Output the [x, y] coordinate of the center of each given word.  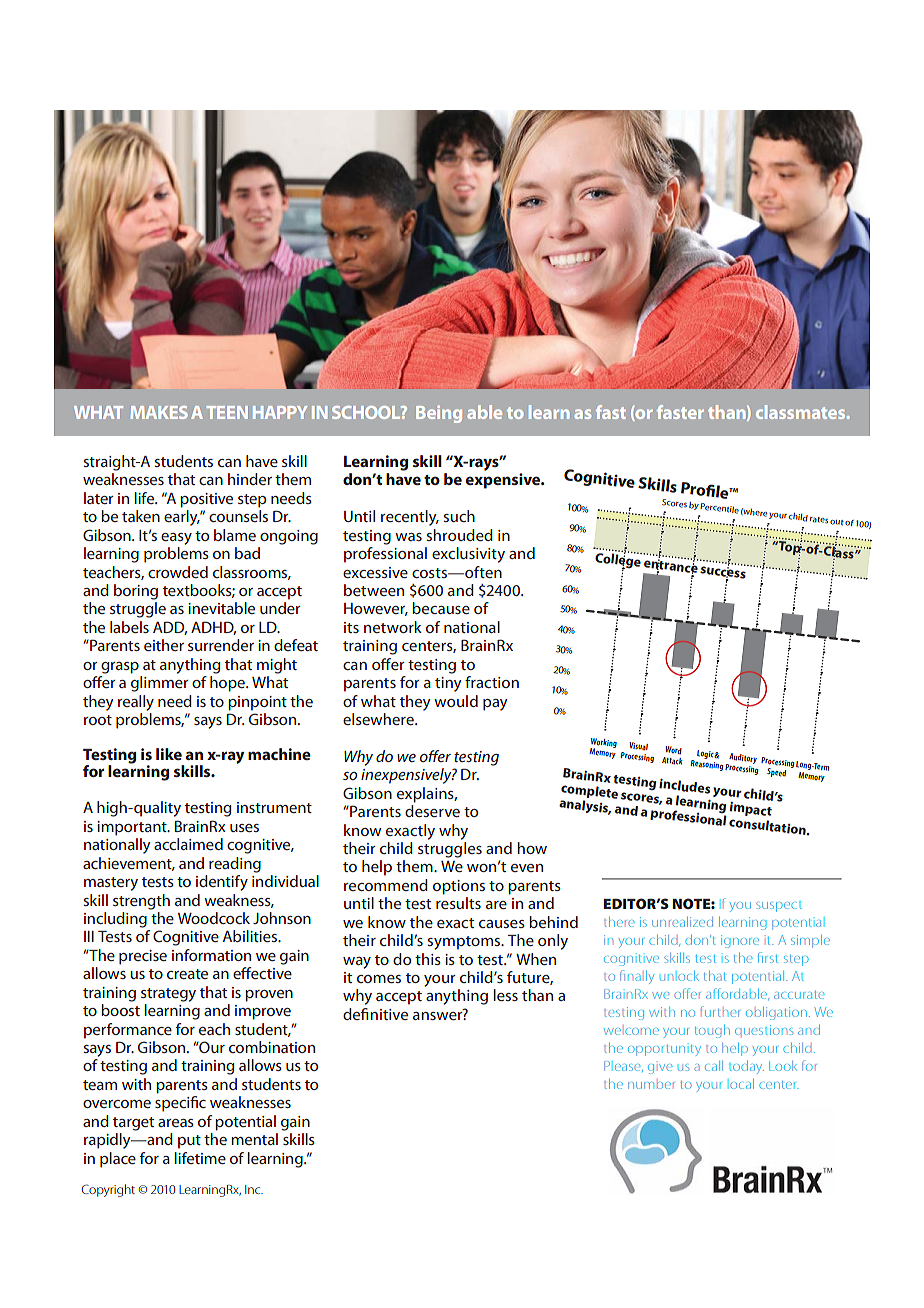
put [189, 1142]
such [459, 516]
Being [439, 414]
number [651, 1085]
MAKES [159, 412]
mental [254, 1139]
